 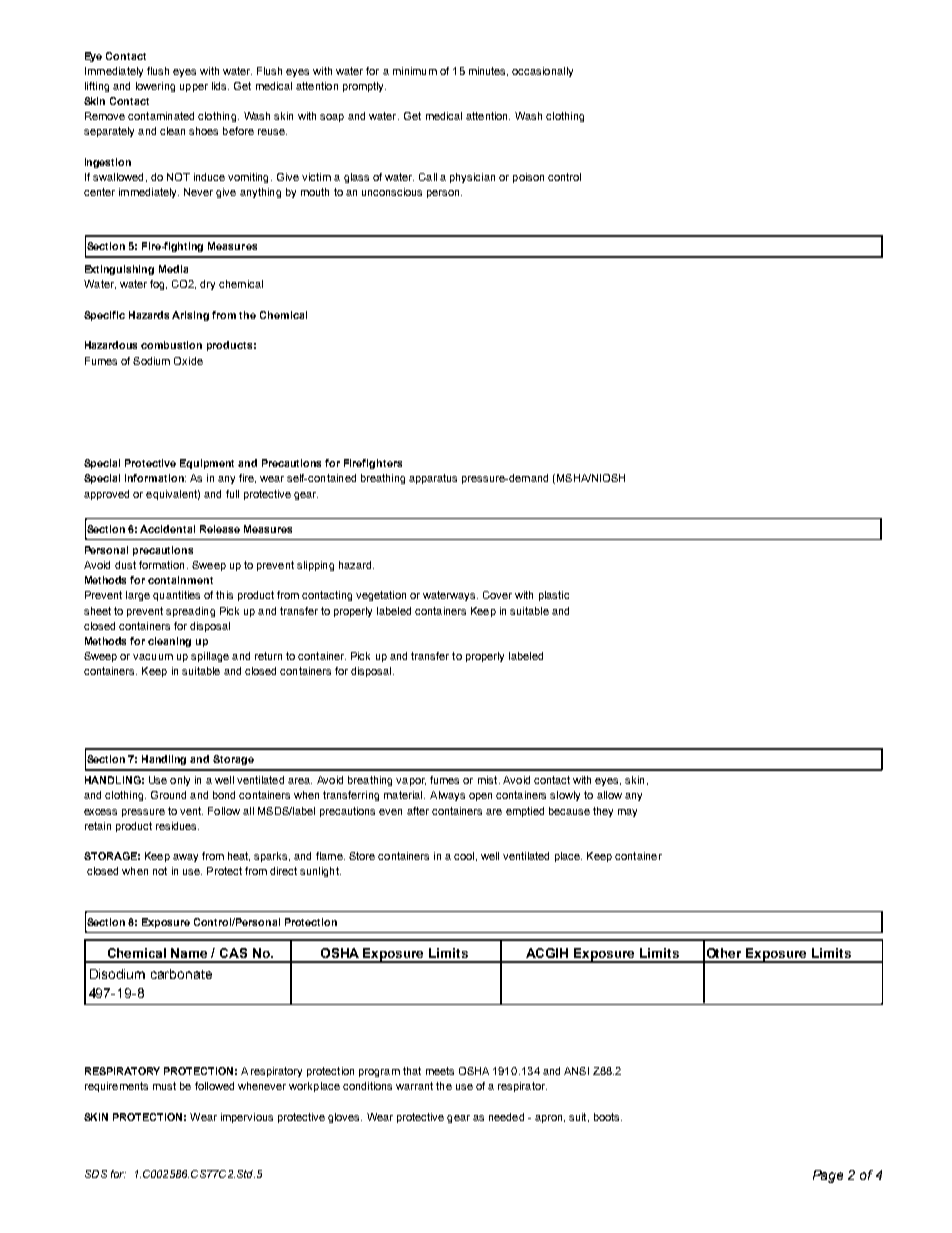 I want to click on occasionally, so click(x=542, y=72).
